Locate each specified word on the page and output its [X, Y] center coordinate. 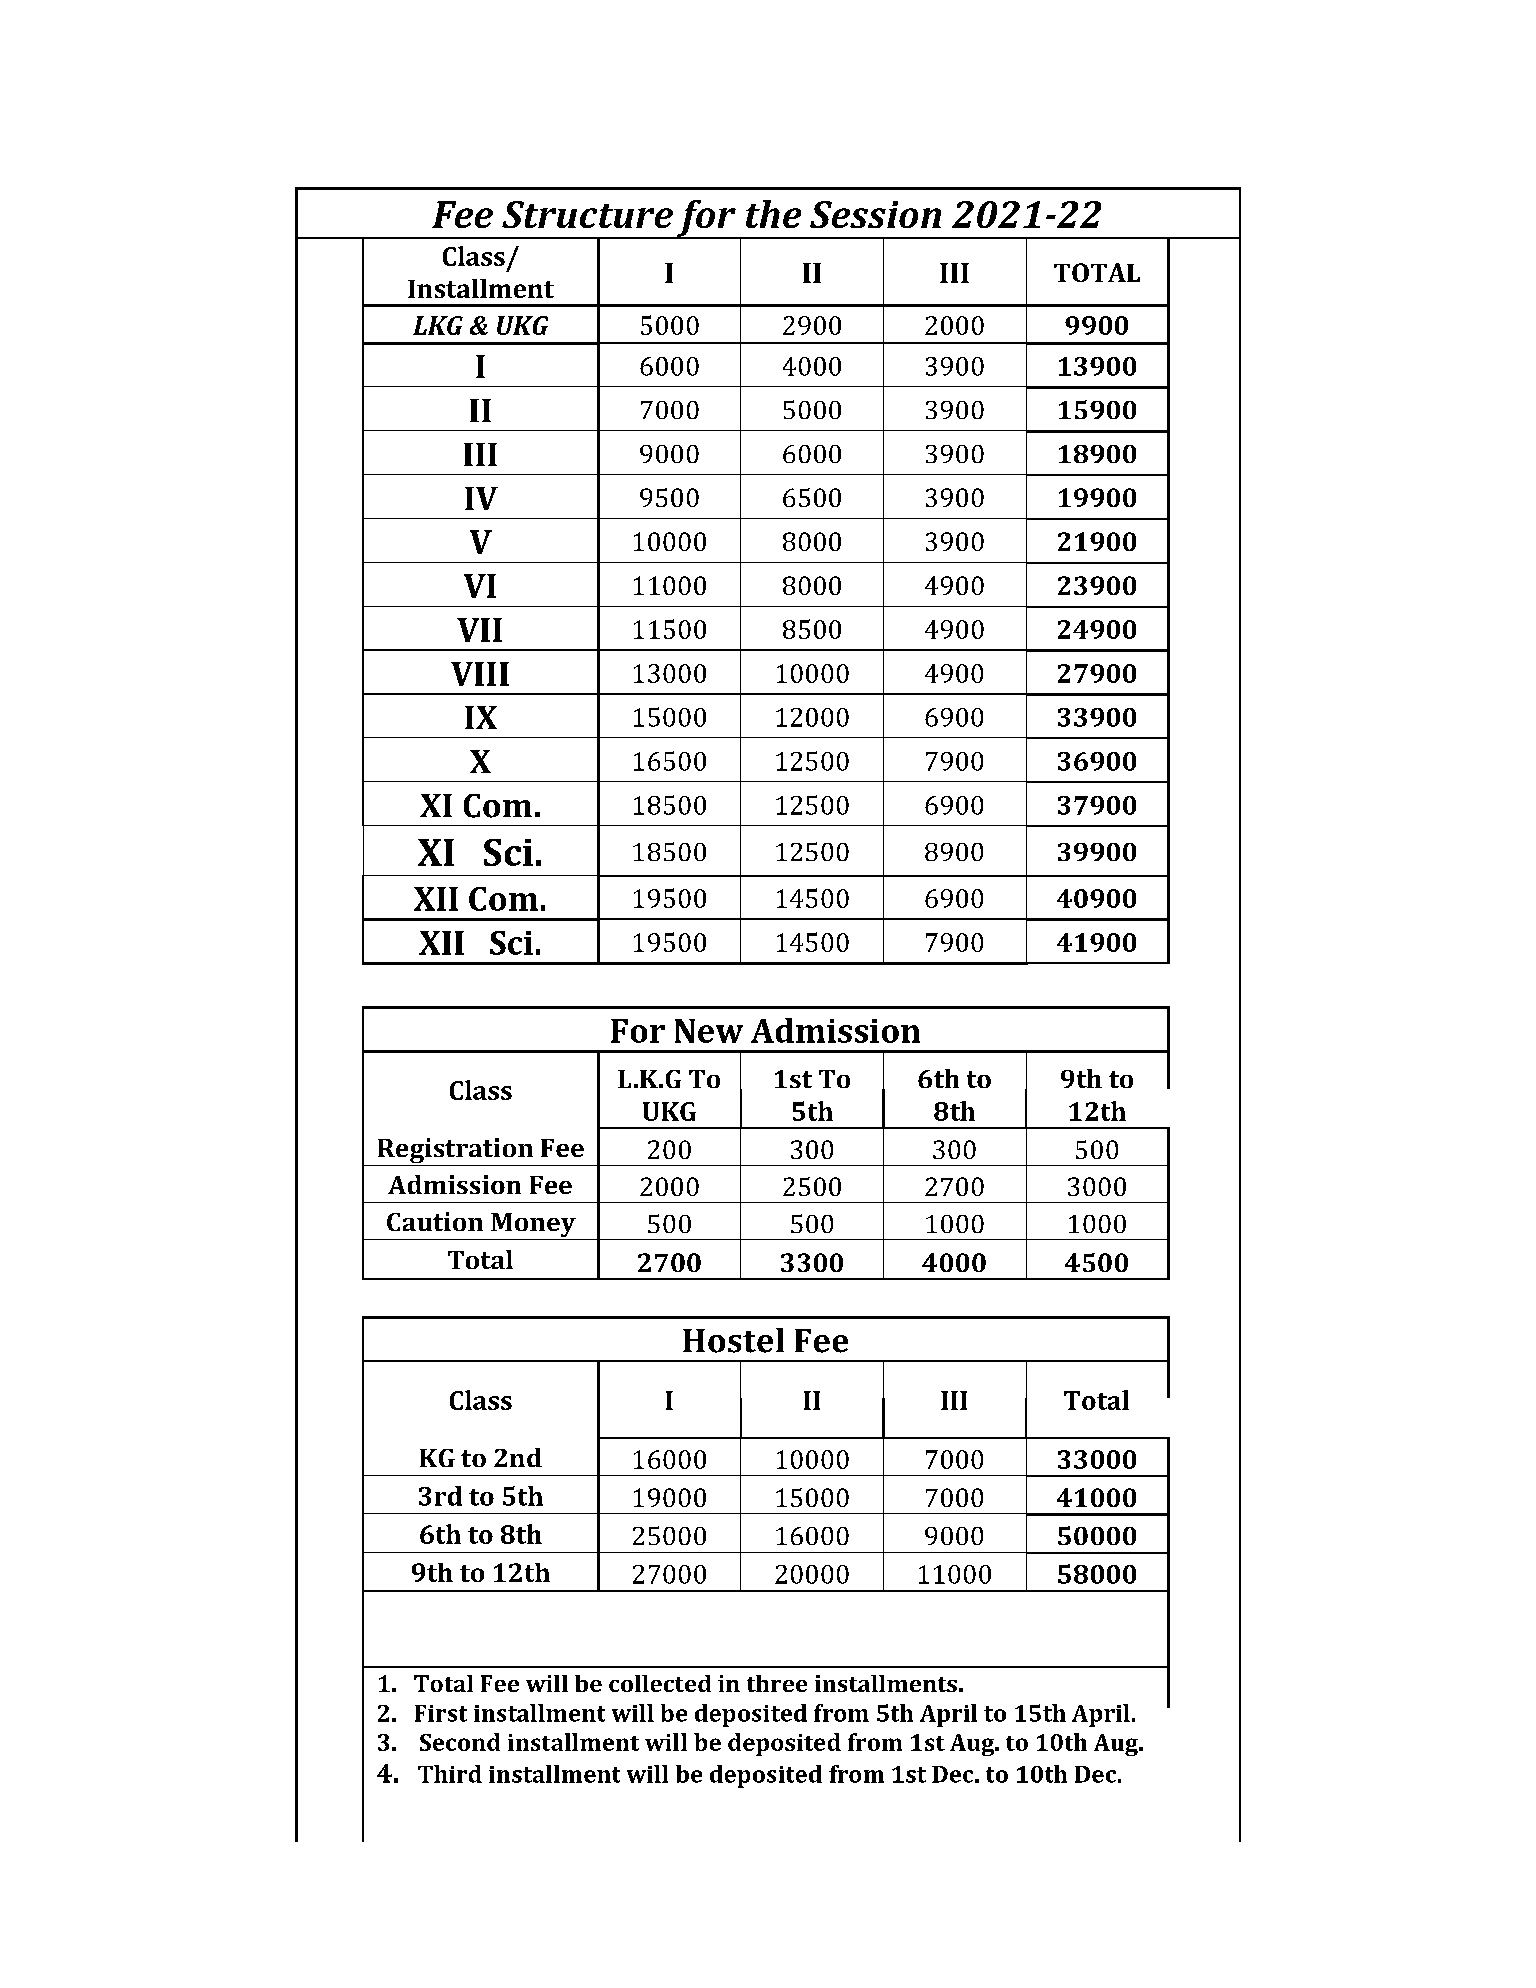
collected [660, 1683]
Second [460, 1742]
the [773, 214]
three [777, 1683]
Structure [587, 214]
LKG [438, 325]
